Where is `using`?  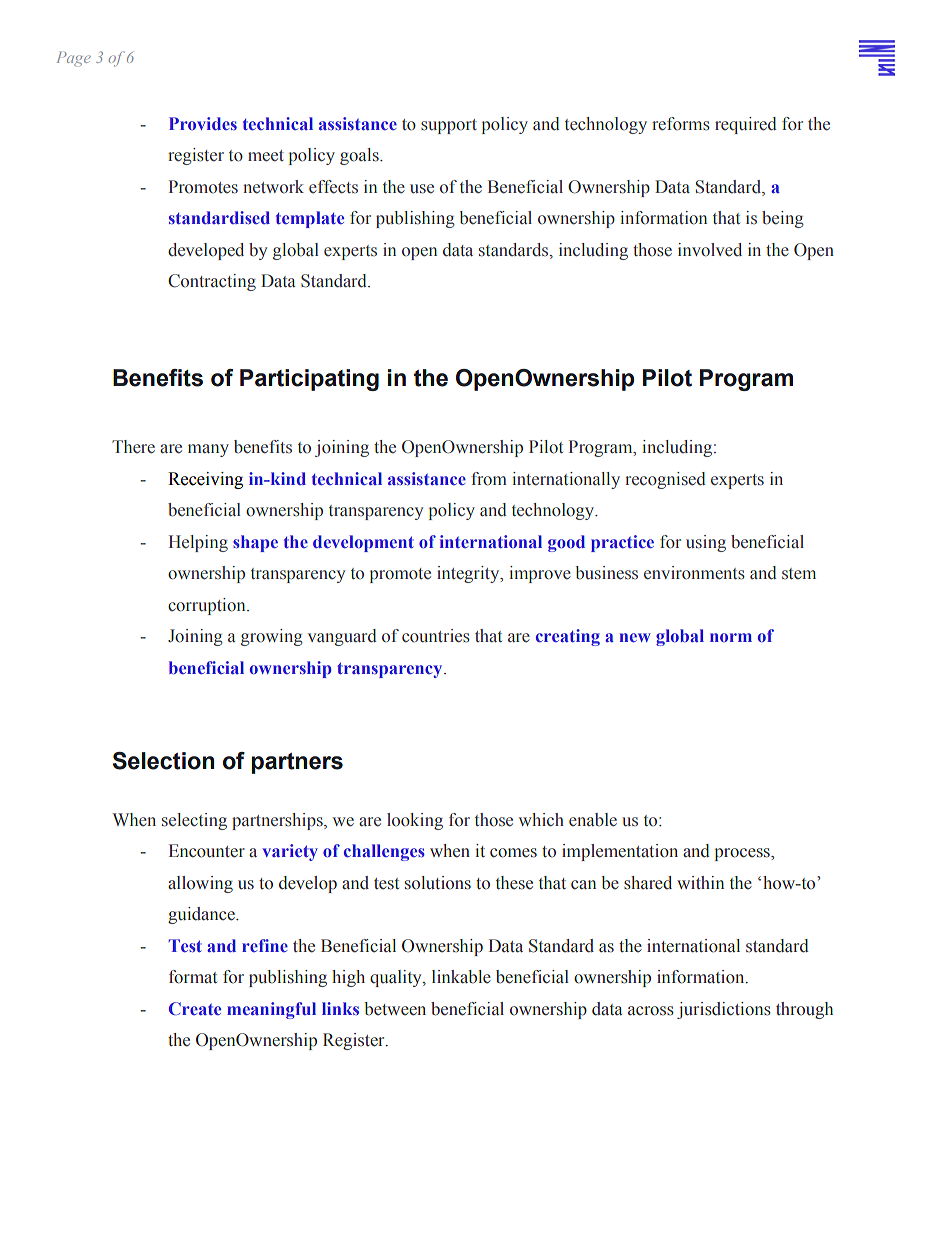 using is located at coordinates (706, 543).
